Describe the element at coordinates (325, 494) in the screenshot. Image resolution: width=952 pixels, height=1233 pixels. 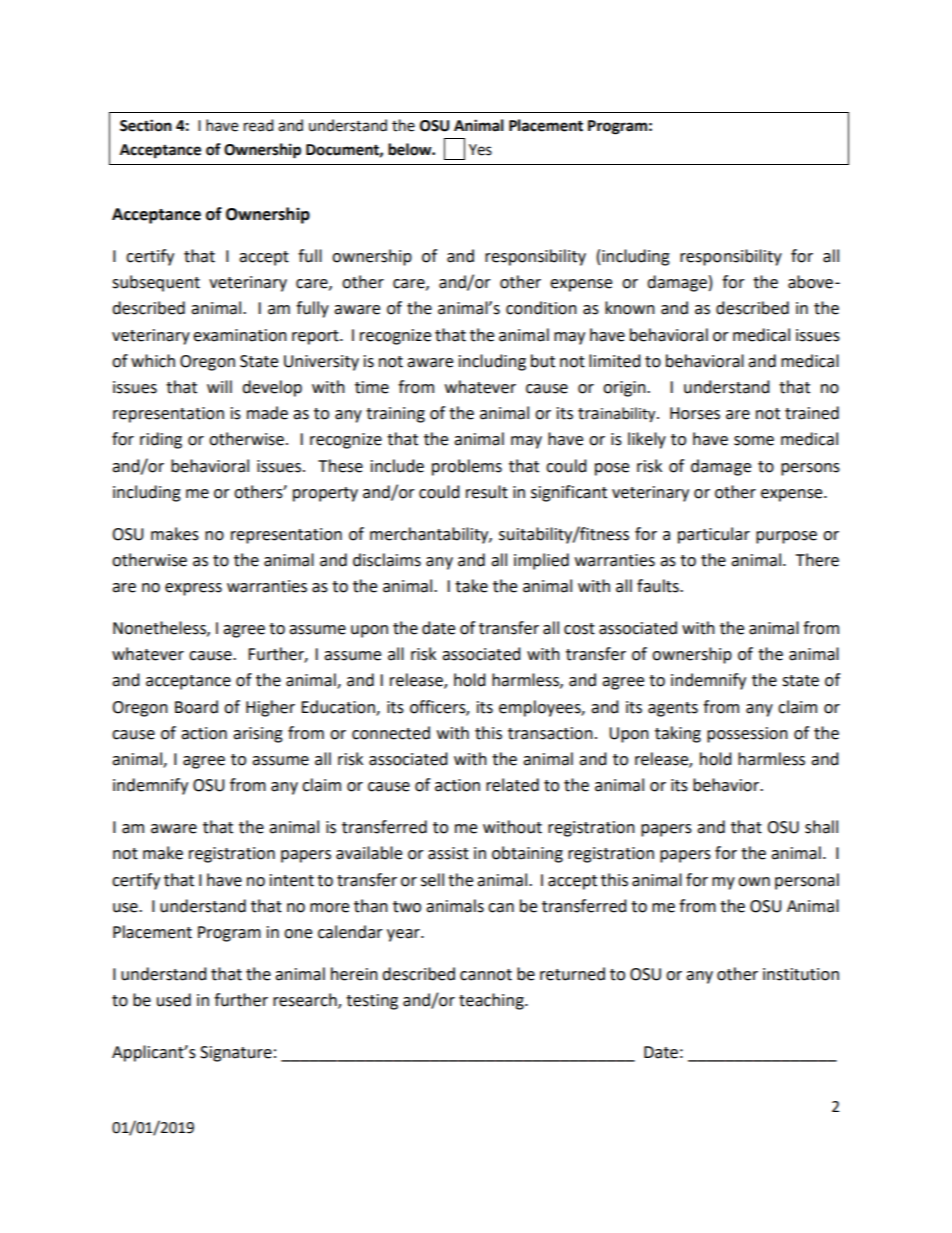
I see `property` at that location.
